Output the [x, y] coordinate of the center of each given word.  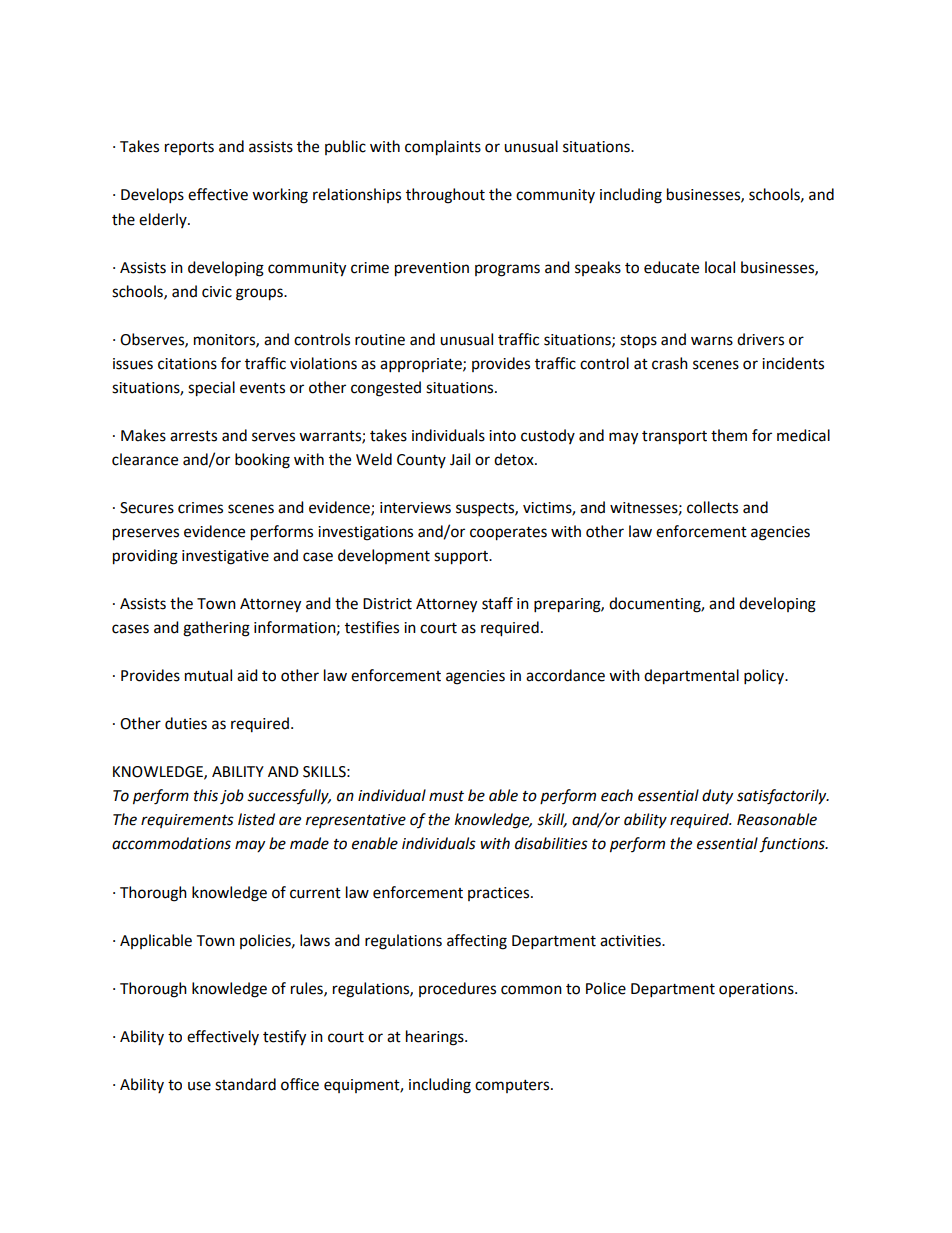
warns [712, 341]
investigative [225, 557]
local [720, 267]
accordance [565, 675]
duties [186, 723]
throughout [445, 196]
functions [793, 845]
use [199, 1086]
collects [712, 507]
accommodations [171, 843]
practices [500, 894]
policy [765, 677]
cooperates [508, 534]
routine [380, 340]
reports [189, 148]
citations [187, 364]
